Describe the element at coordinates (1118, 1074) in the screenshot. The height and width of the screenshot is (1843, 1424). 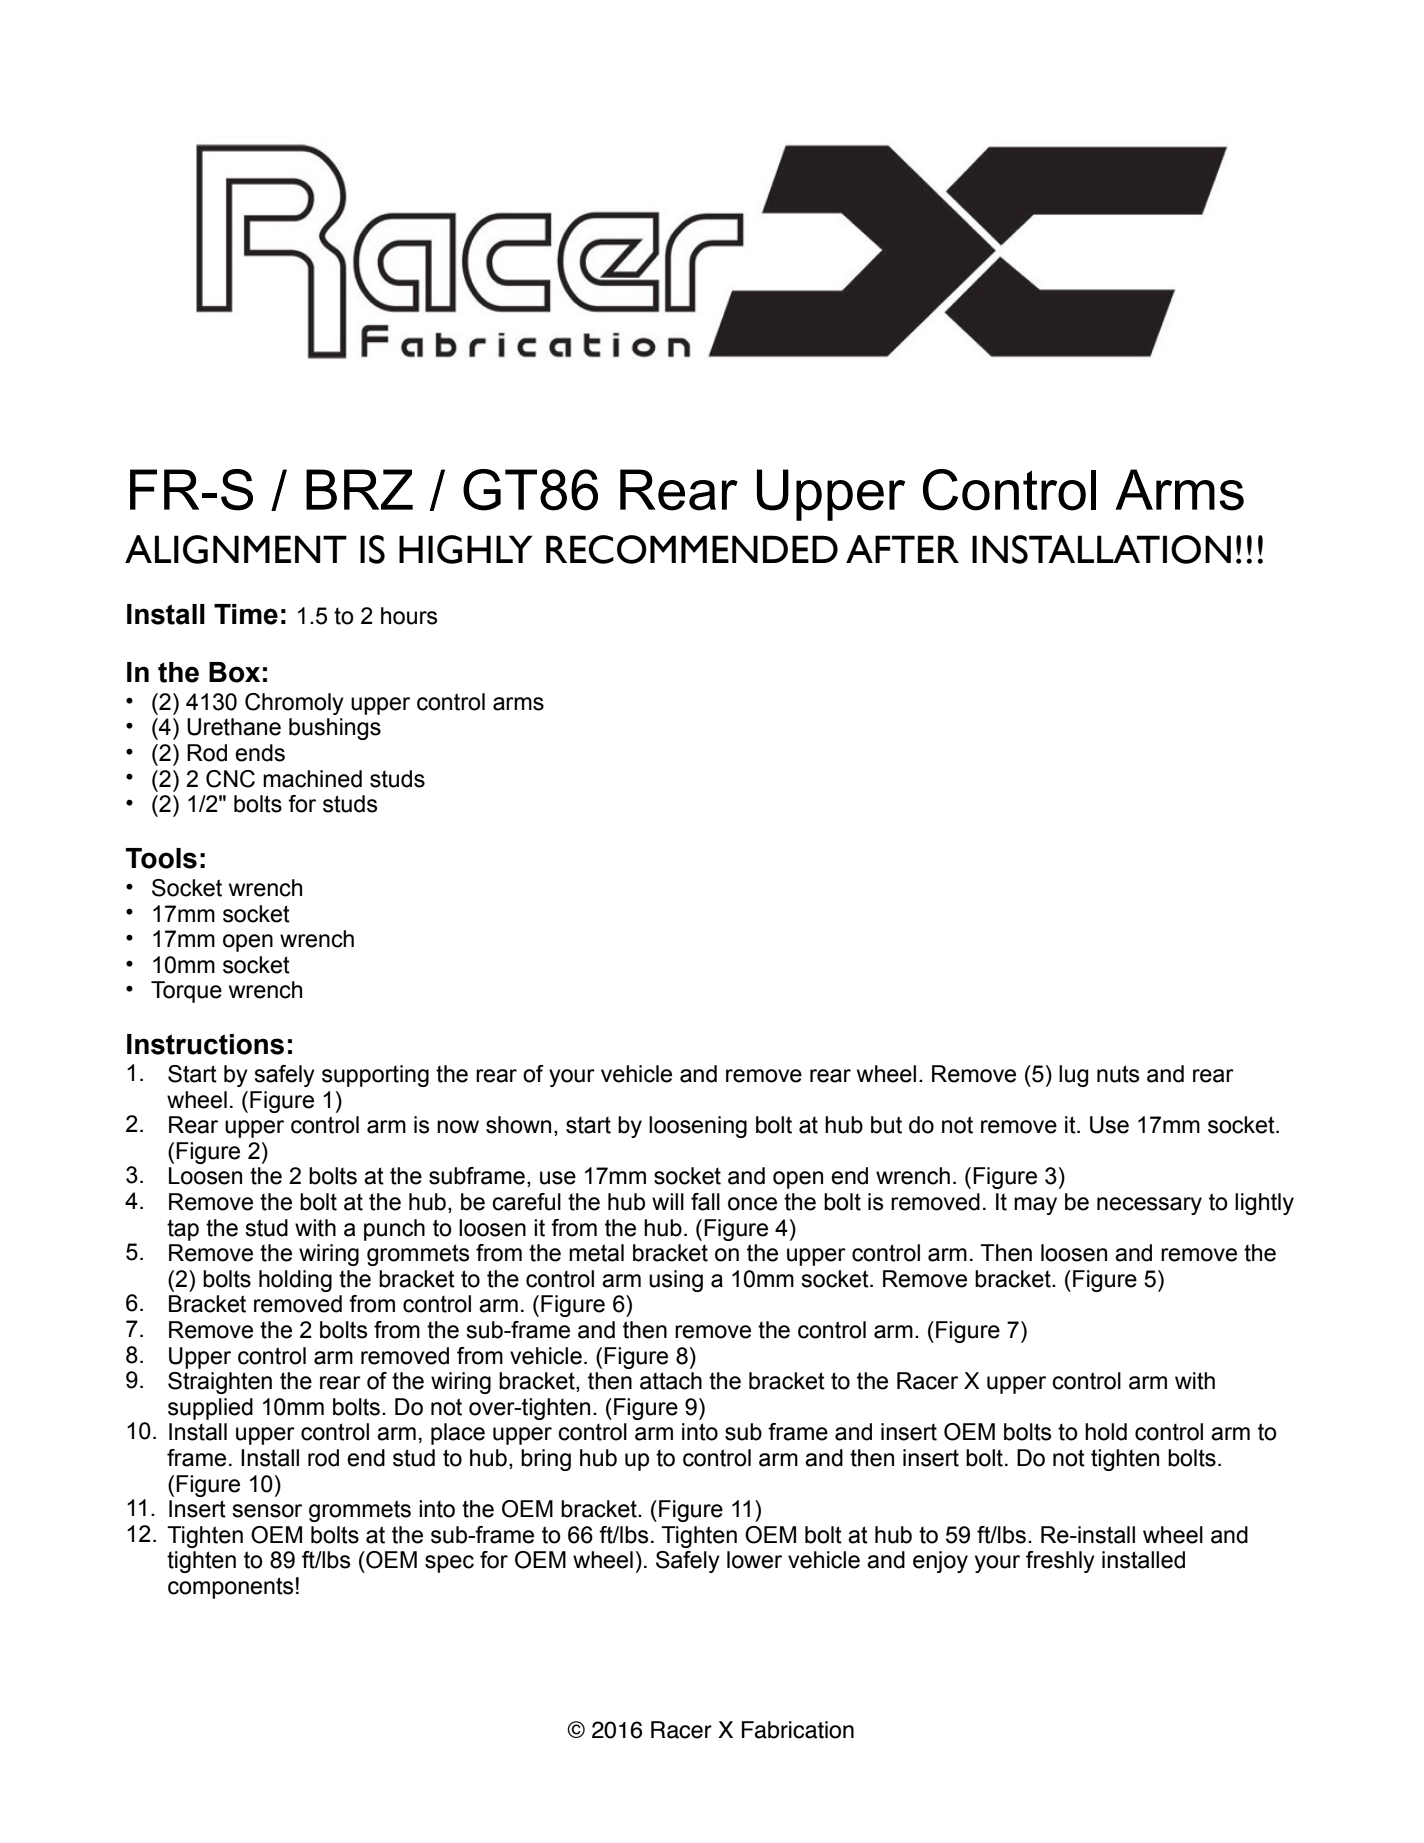
I see `nuts` at that location.
